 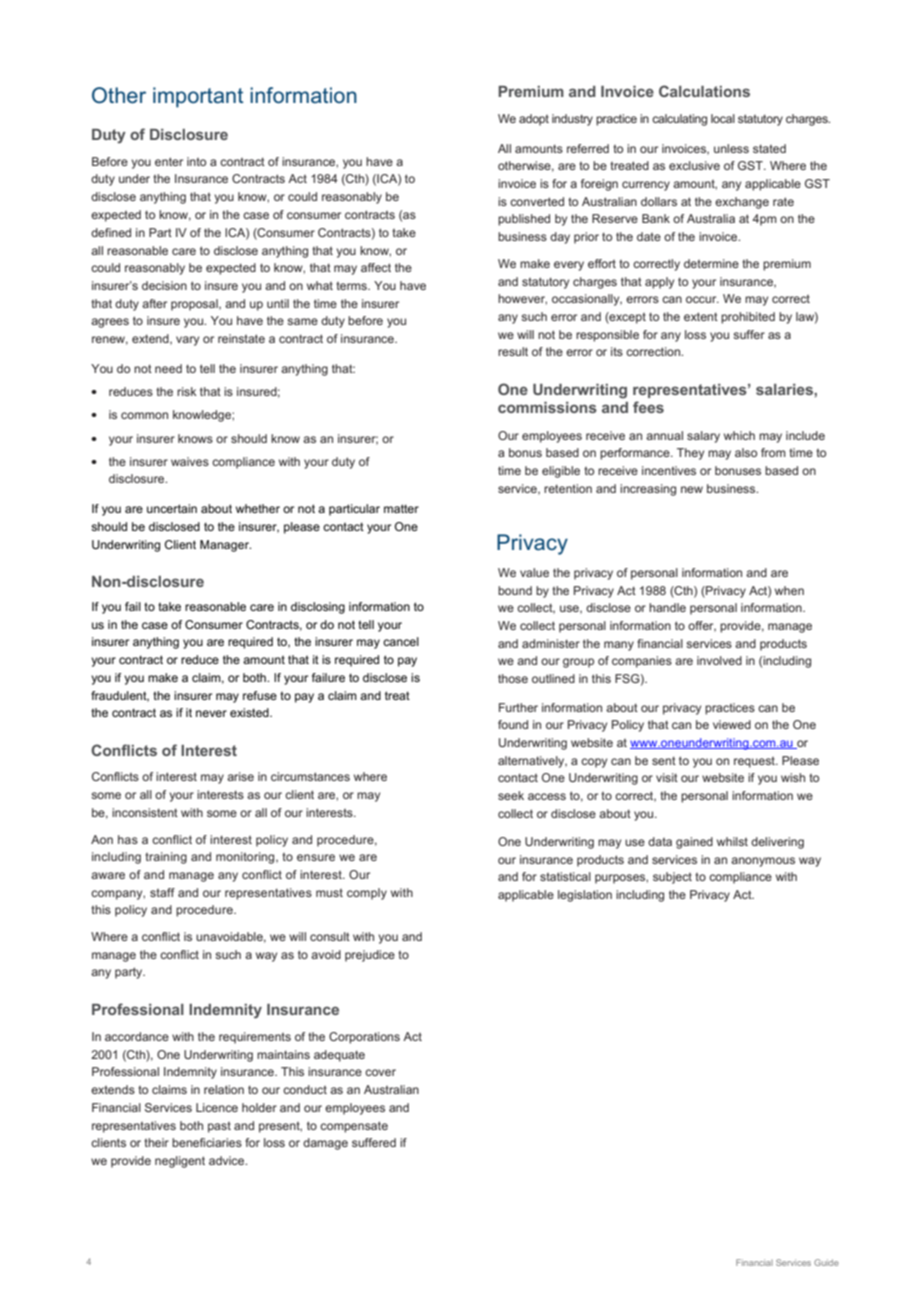 What do you see at coordinates (211, 713) in the screenshot?
I see `never` at bounding box center [211, 713].
